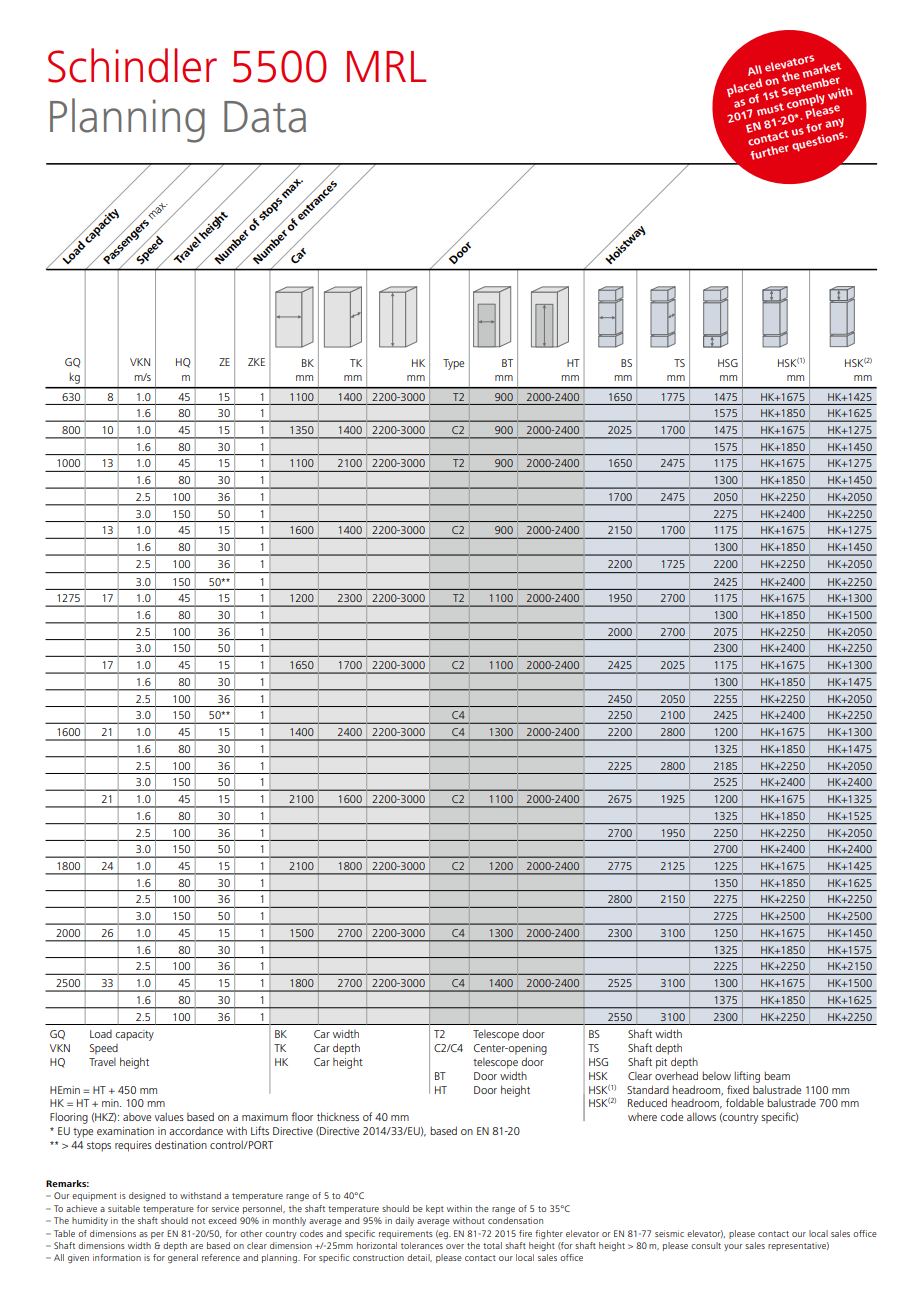  What do you see at coordinates (265, 117) in the screenshot?
I see `Data` at bounding box center [265, 117].
